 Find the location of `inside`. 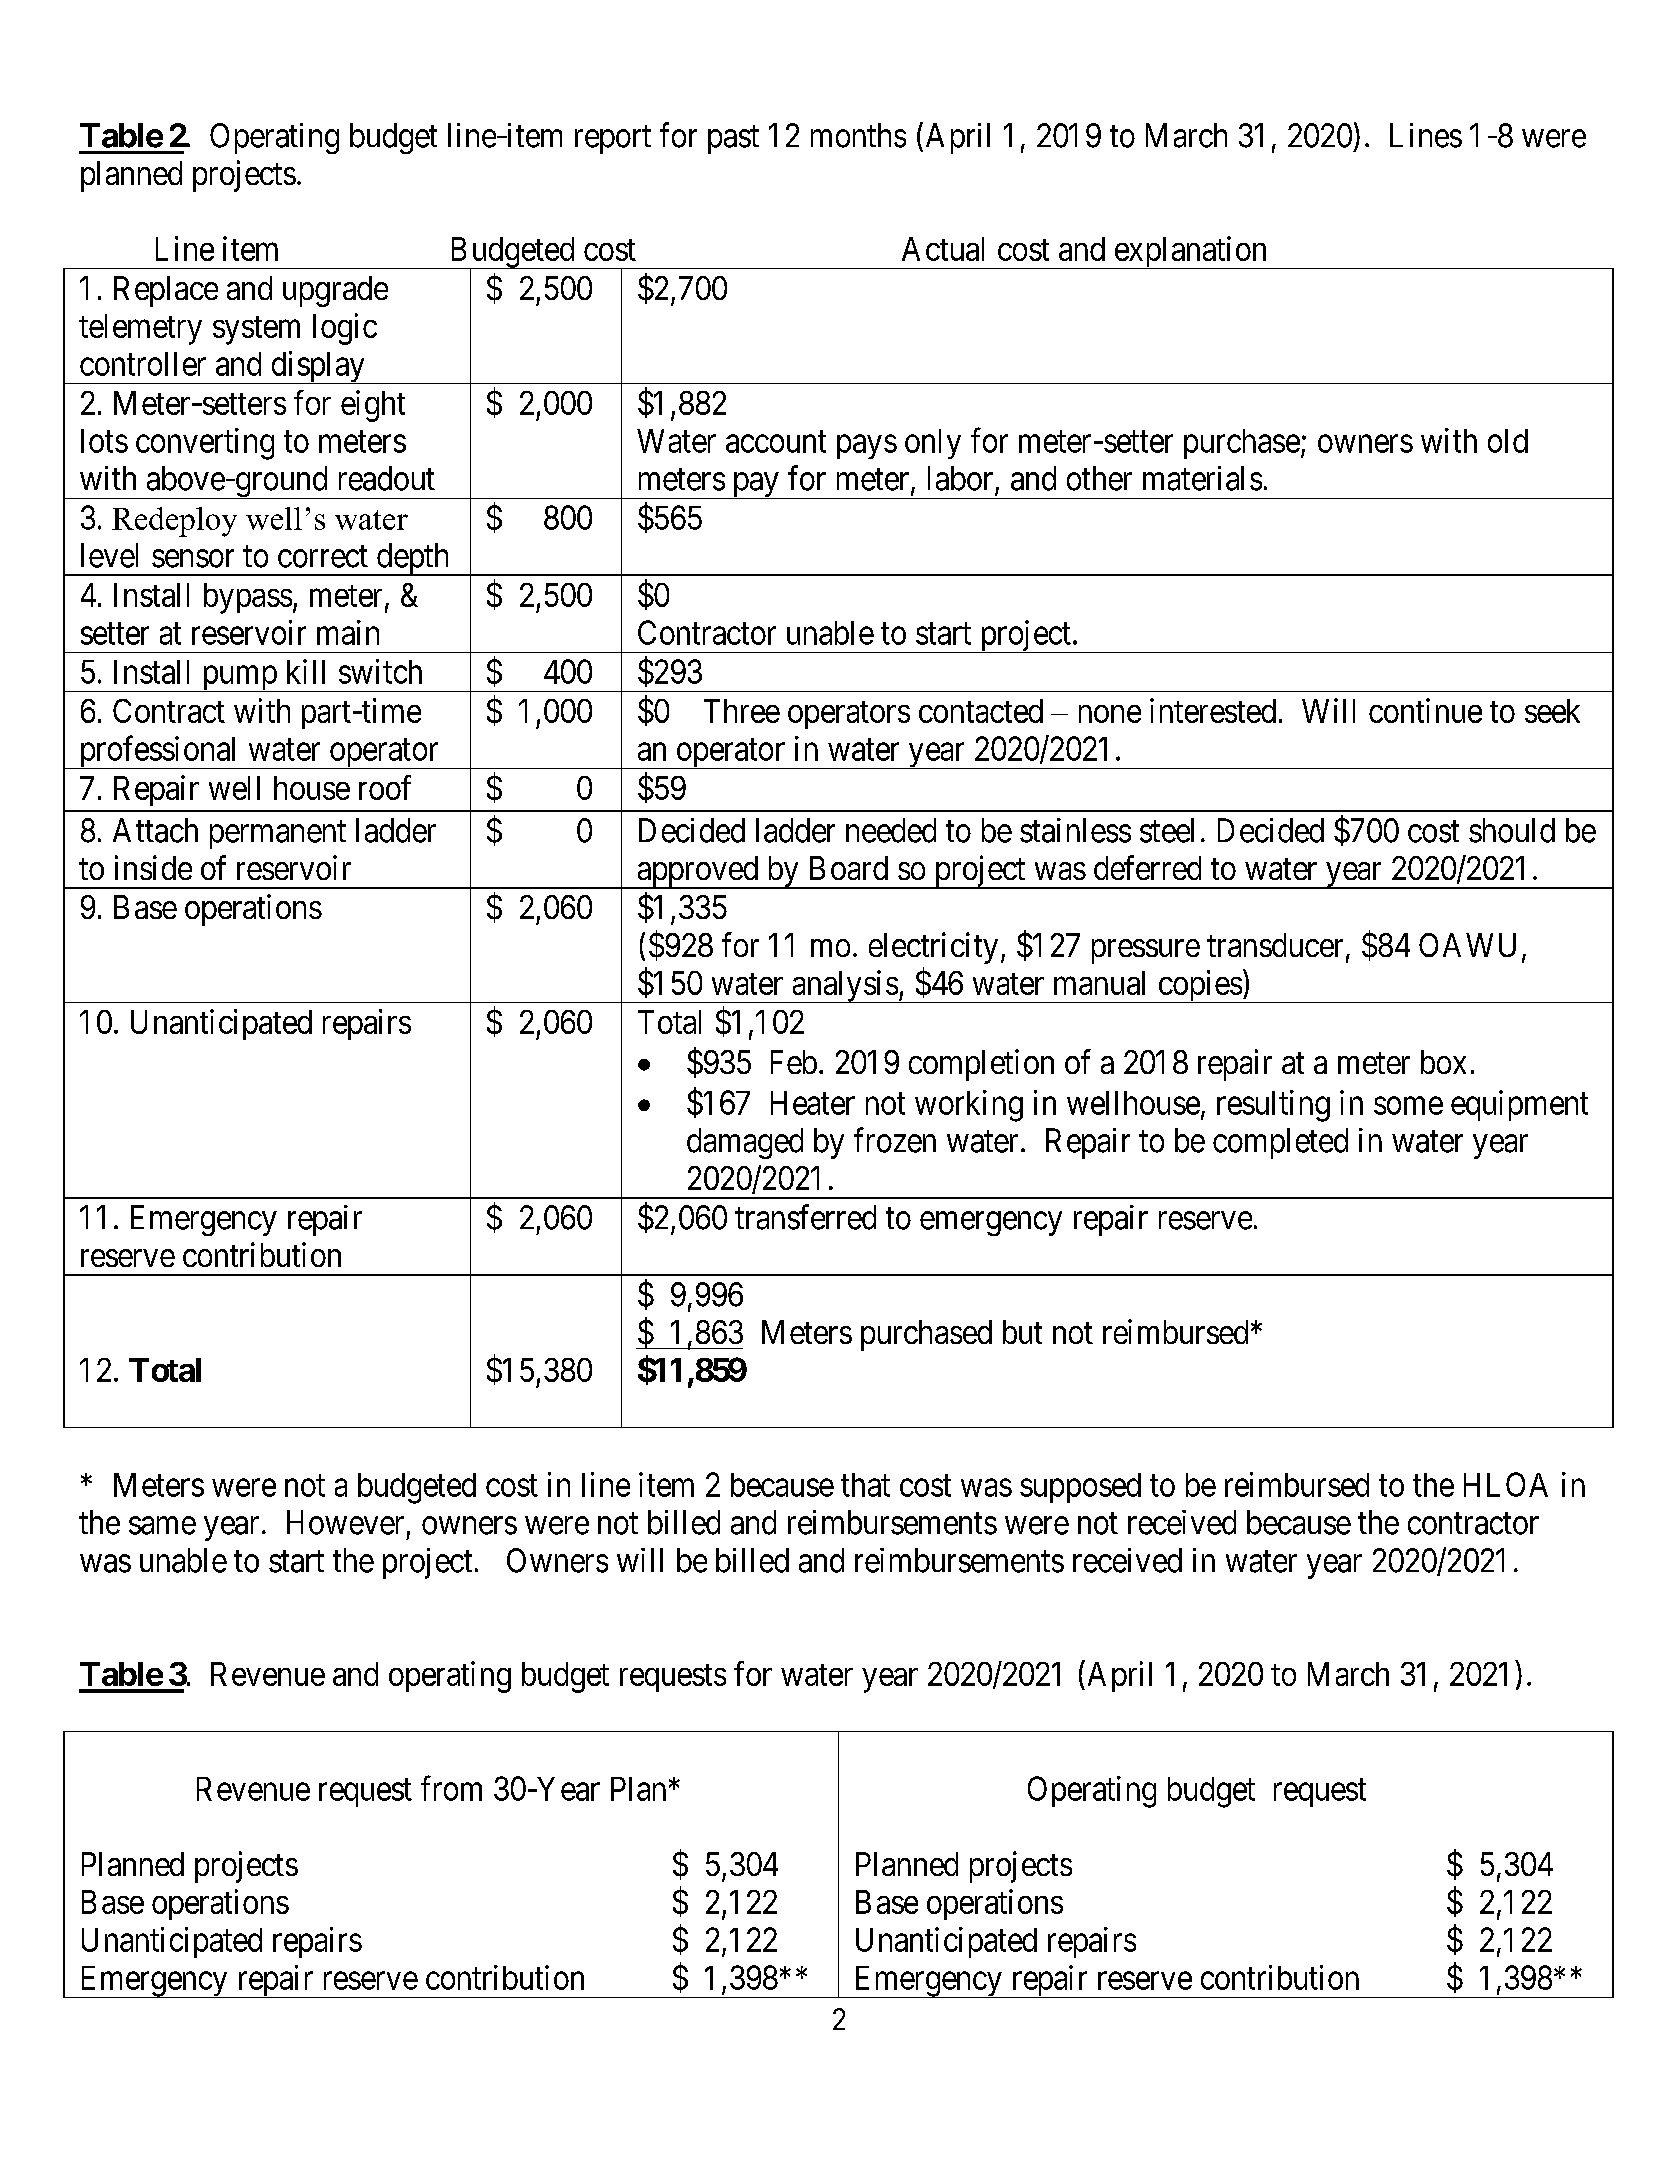

inside is located at coordinates (153, 867).
